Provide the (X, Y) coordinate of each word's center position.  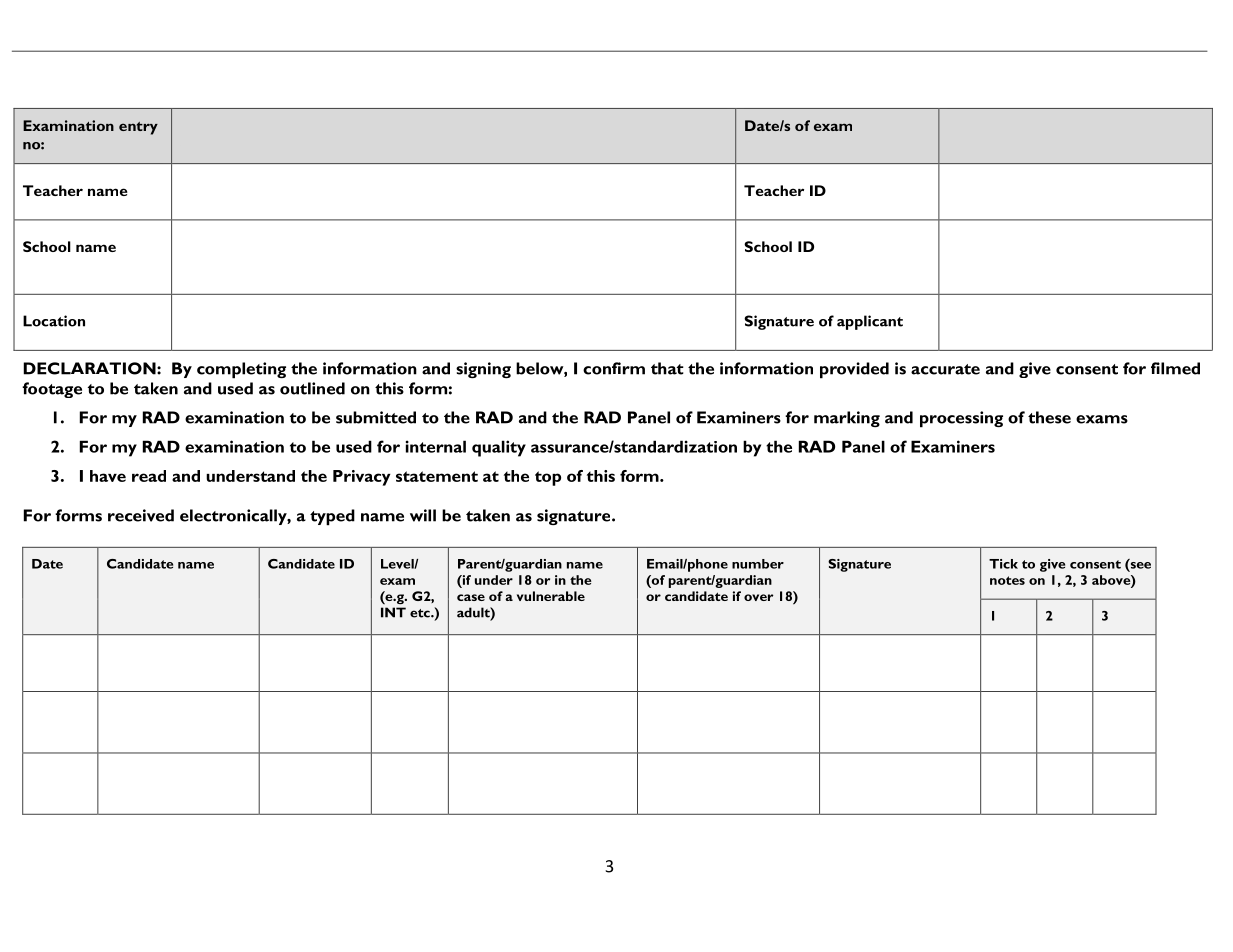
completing (241, 370)
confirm (614, 368)
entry (138, 128)
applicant (870, 322)
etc (421, 613)
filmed (1175, 368)
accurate (945, 369)
